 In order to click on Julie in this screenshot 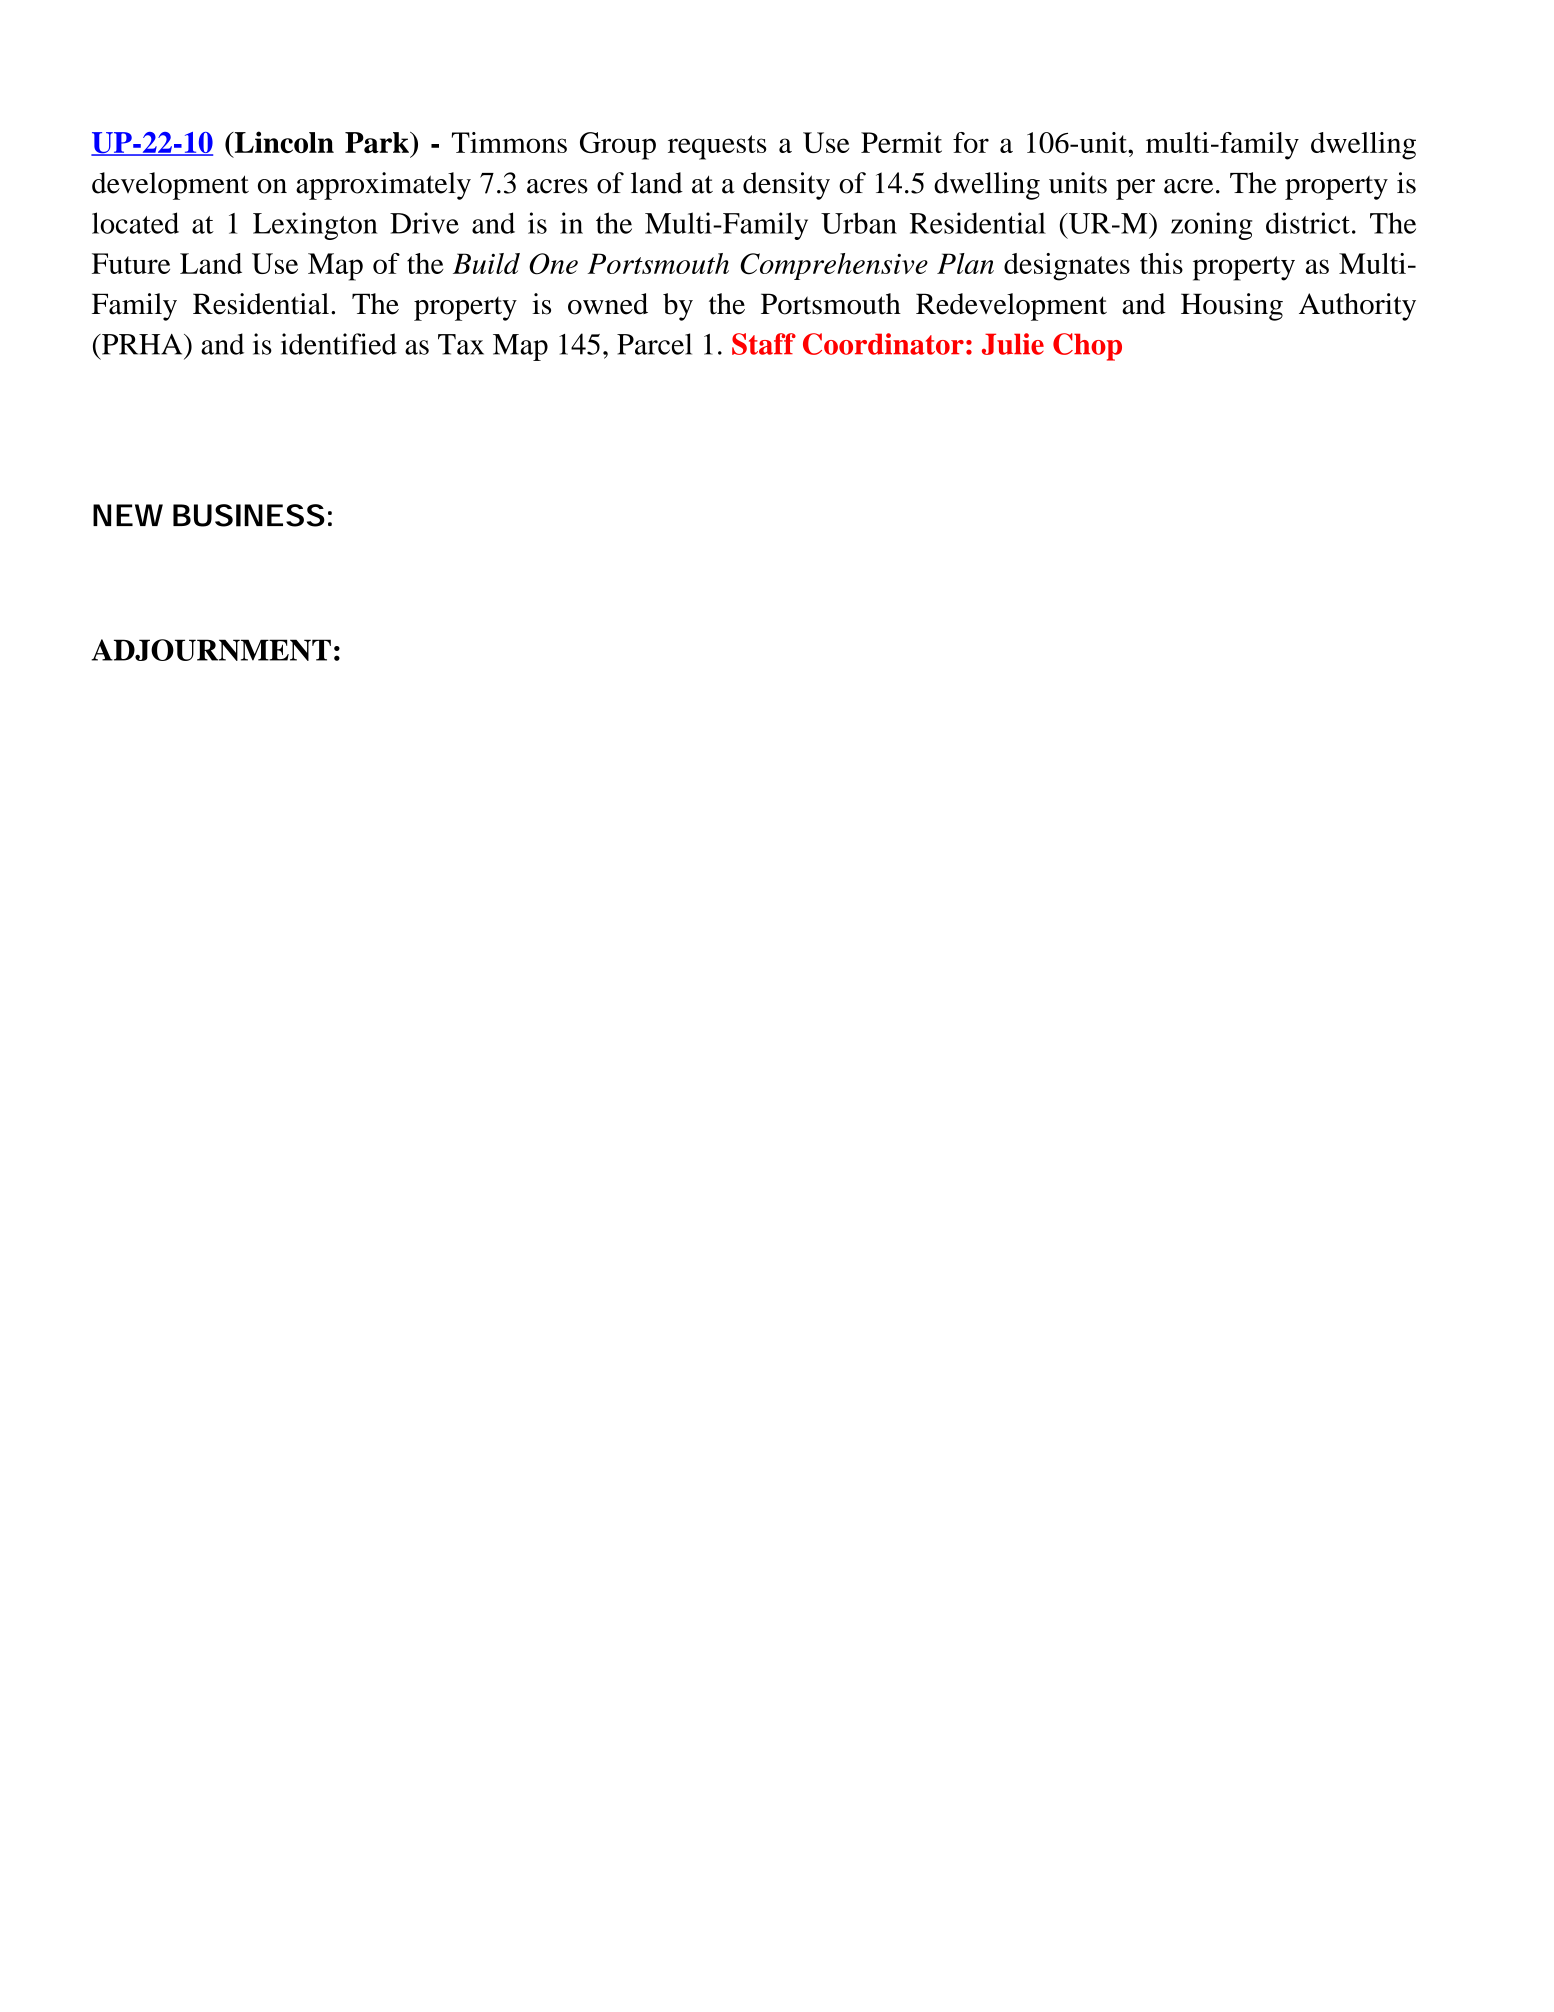, I will do `click(1013, 344)`.
